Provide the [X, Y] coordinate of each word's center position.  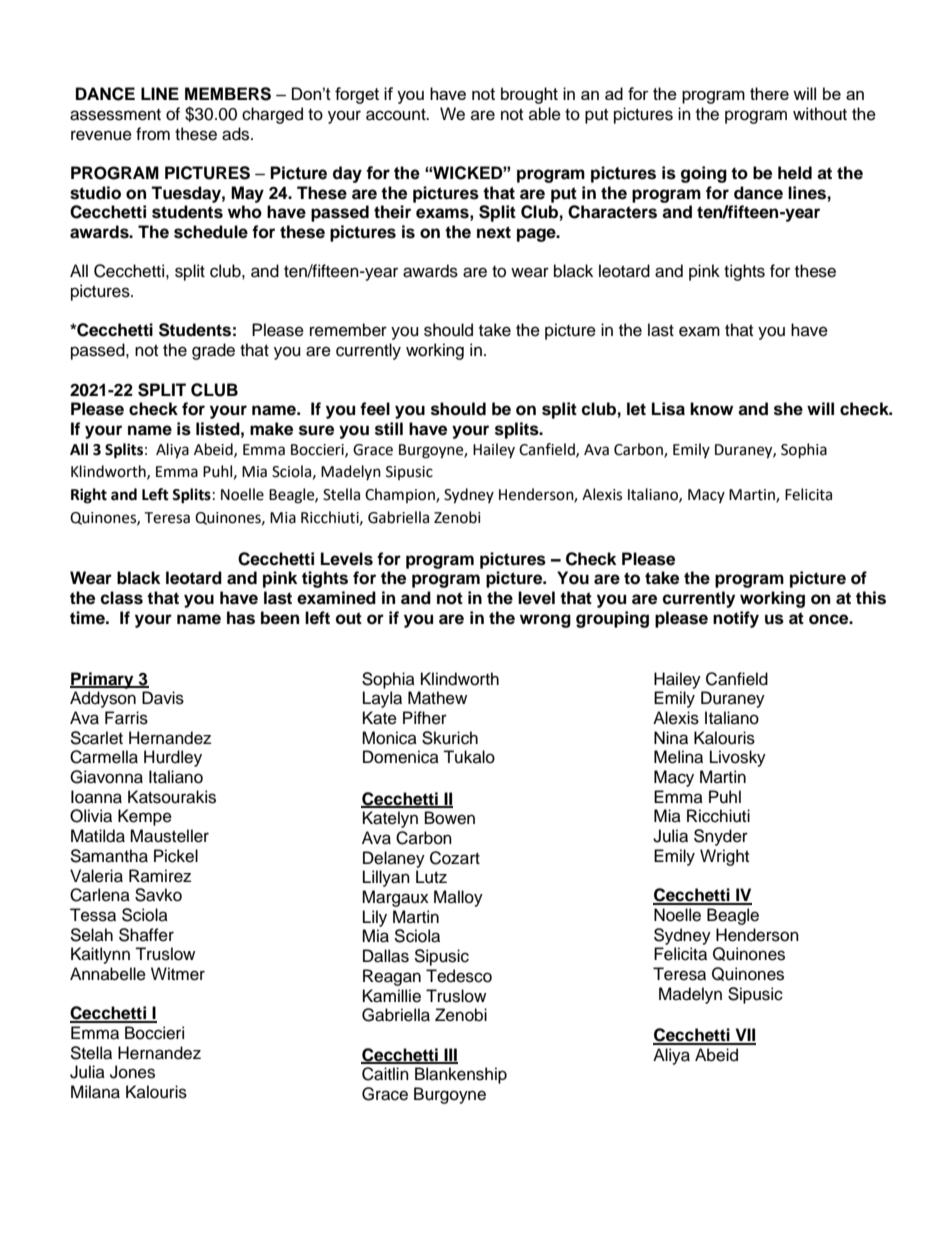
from [153, 134]
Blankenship [461, 1075]
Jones [132, 1072]
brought [529, 95]
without [820, 114]
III [450, 1055]
